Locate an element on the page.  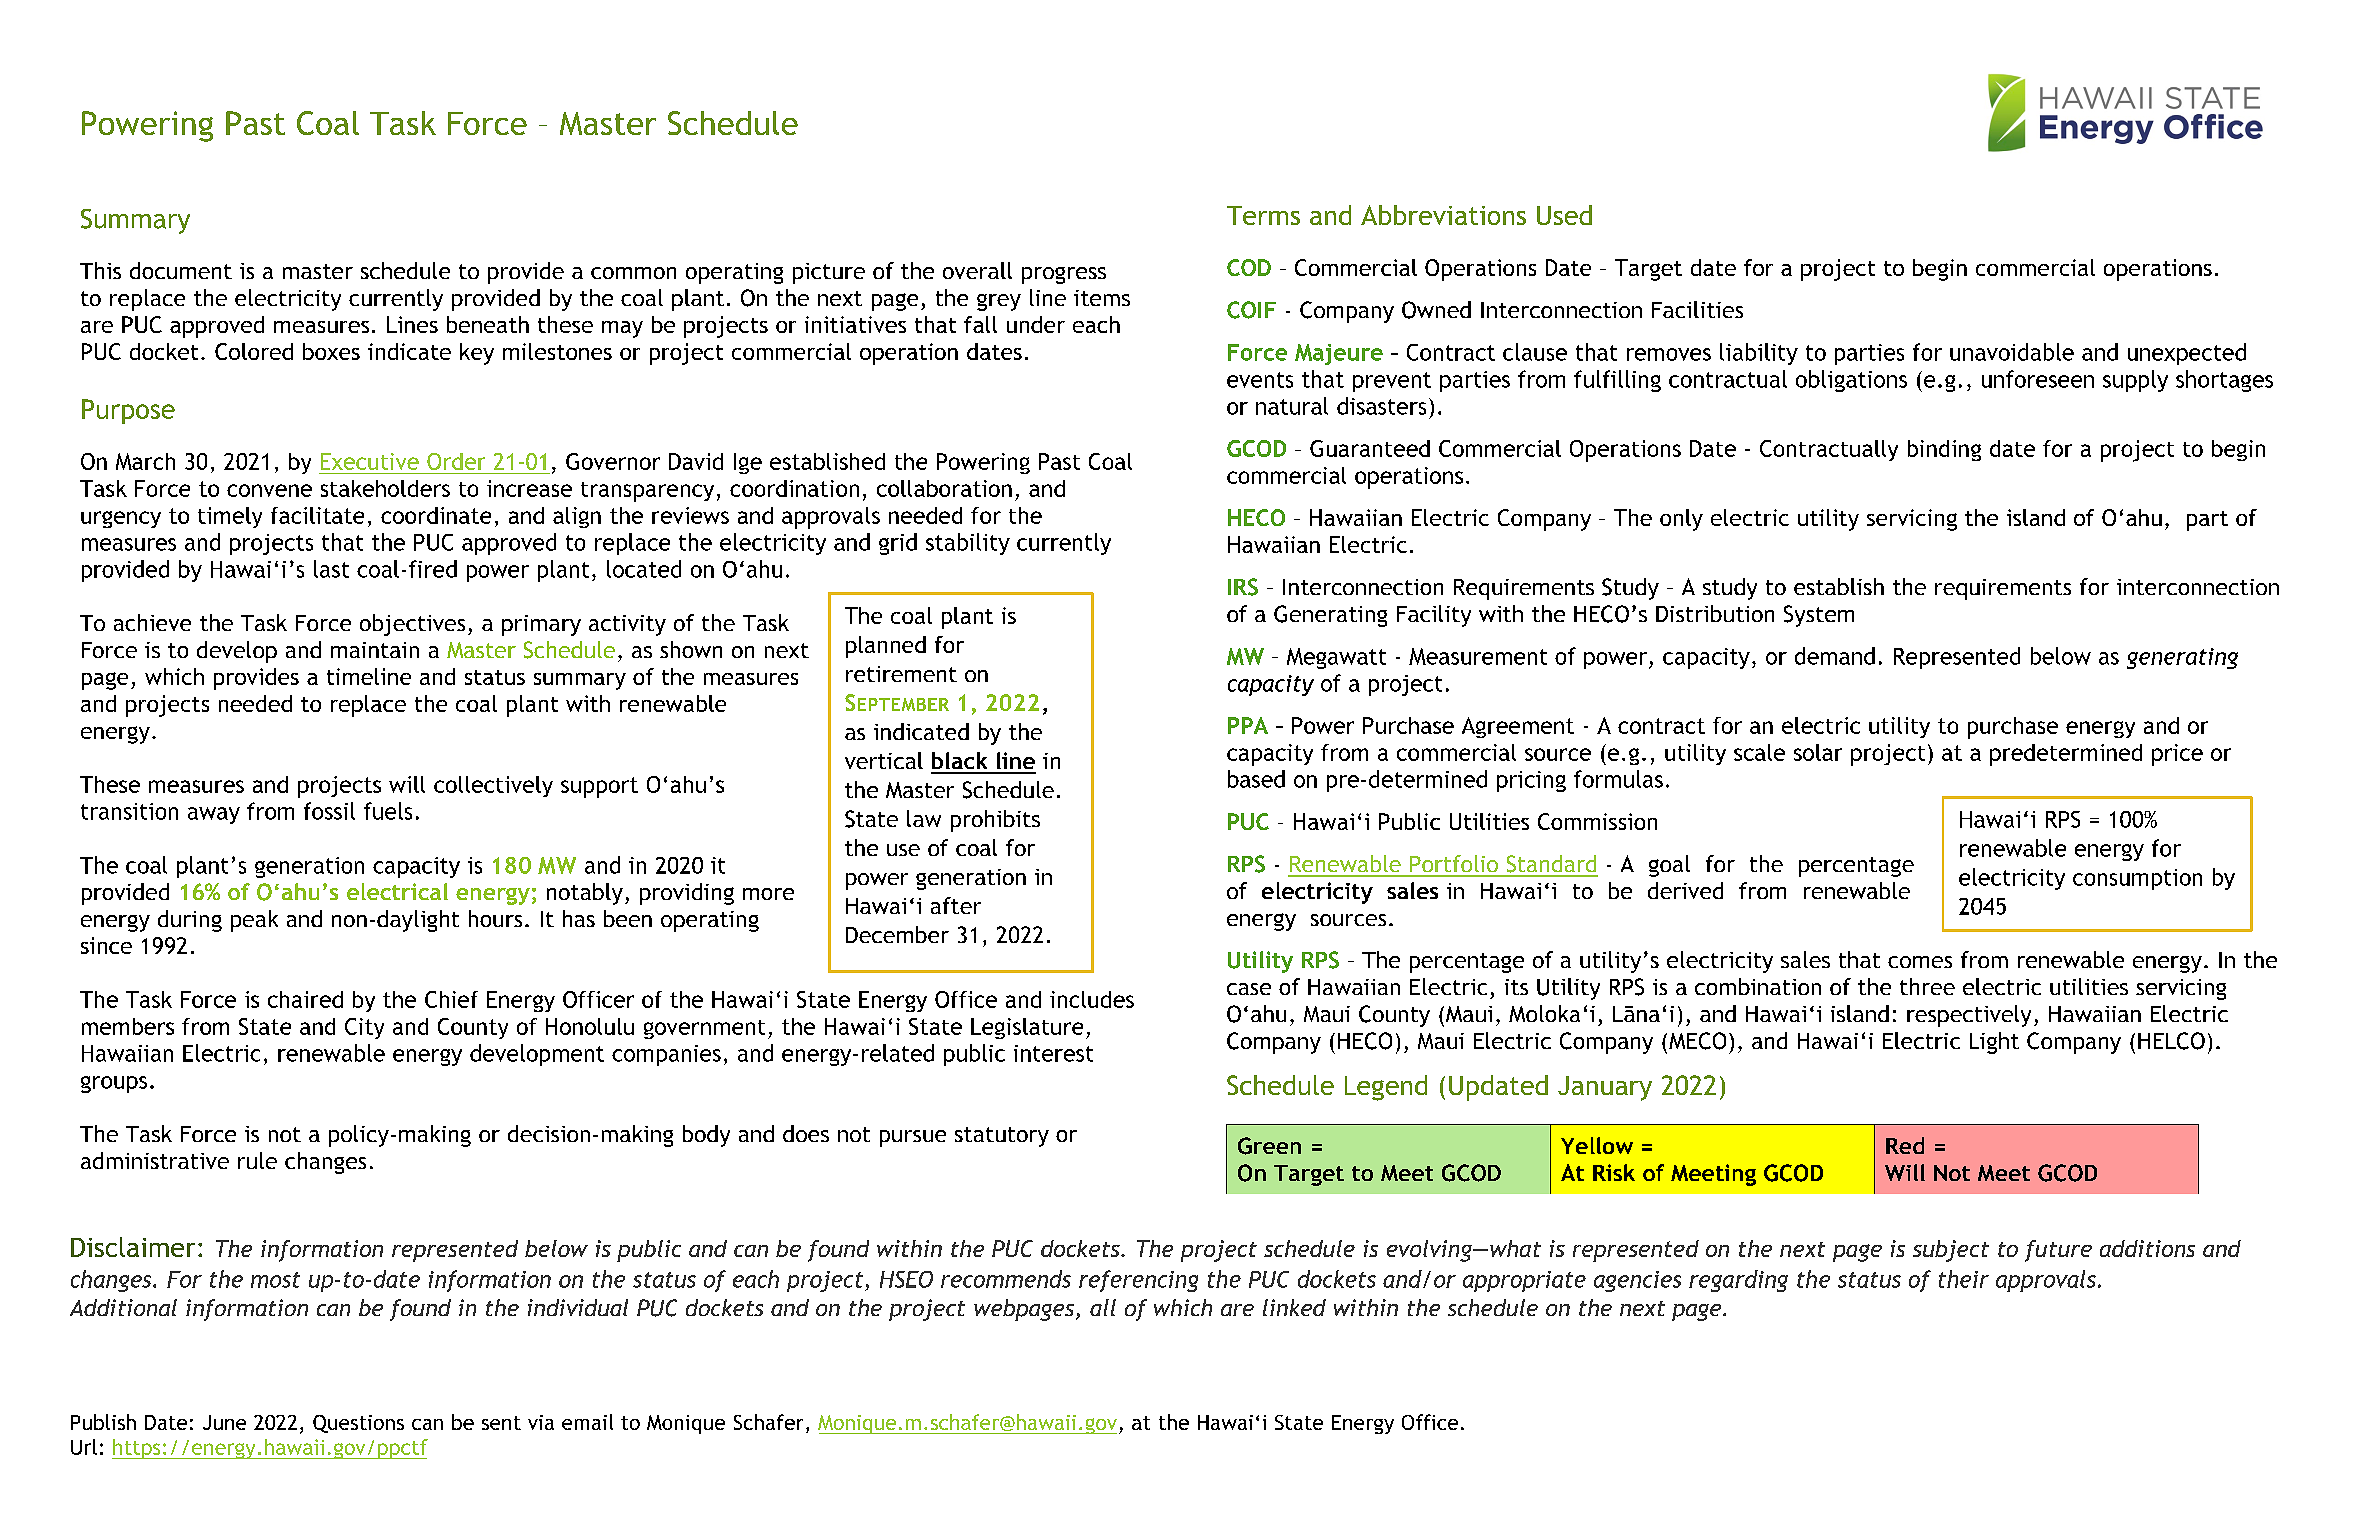
their is located at coordinates (1964, 1279).
